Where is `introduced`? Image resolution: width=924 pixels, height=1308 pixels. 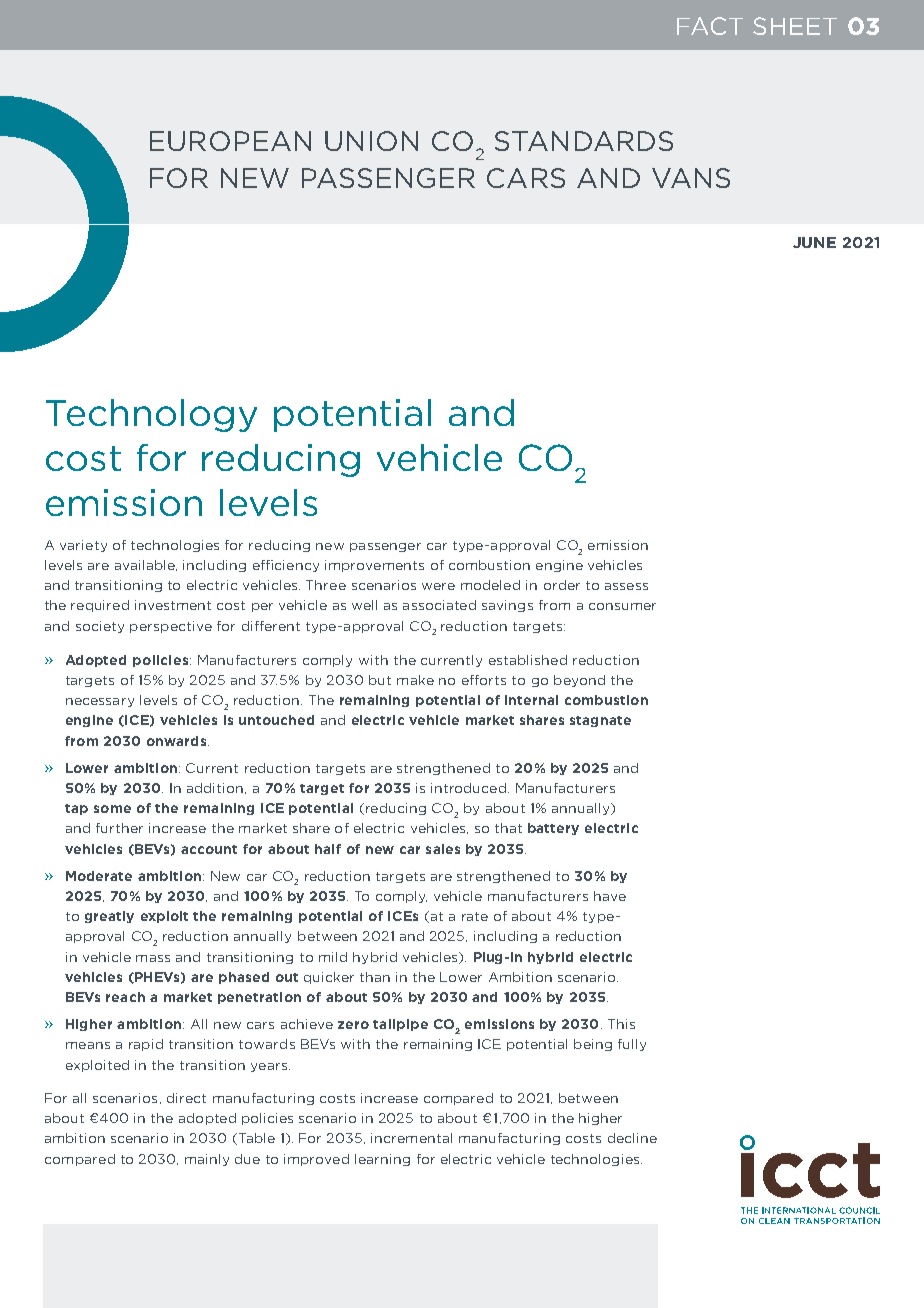
introduced is located at coordinates (468, 788).
